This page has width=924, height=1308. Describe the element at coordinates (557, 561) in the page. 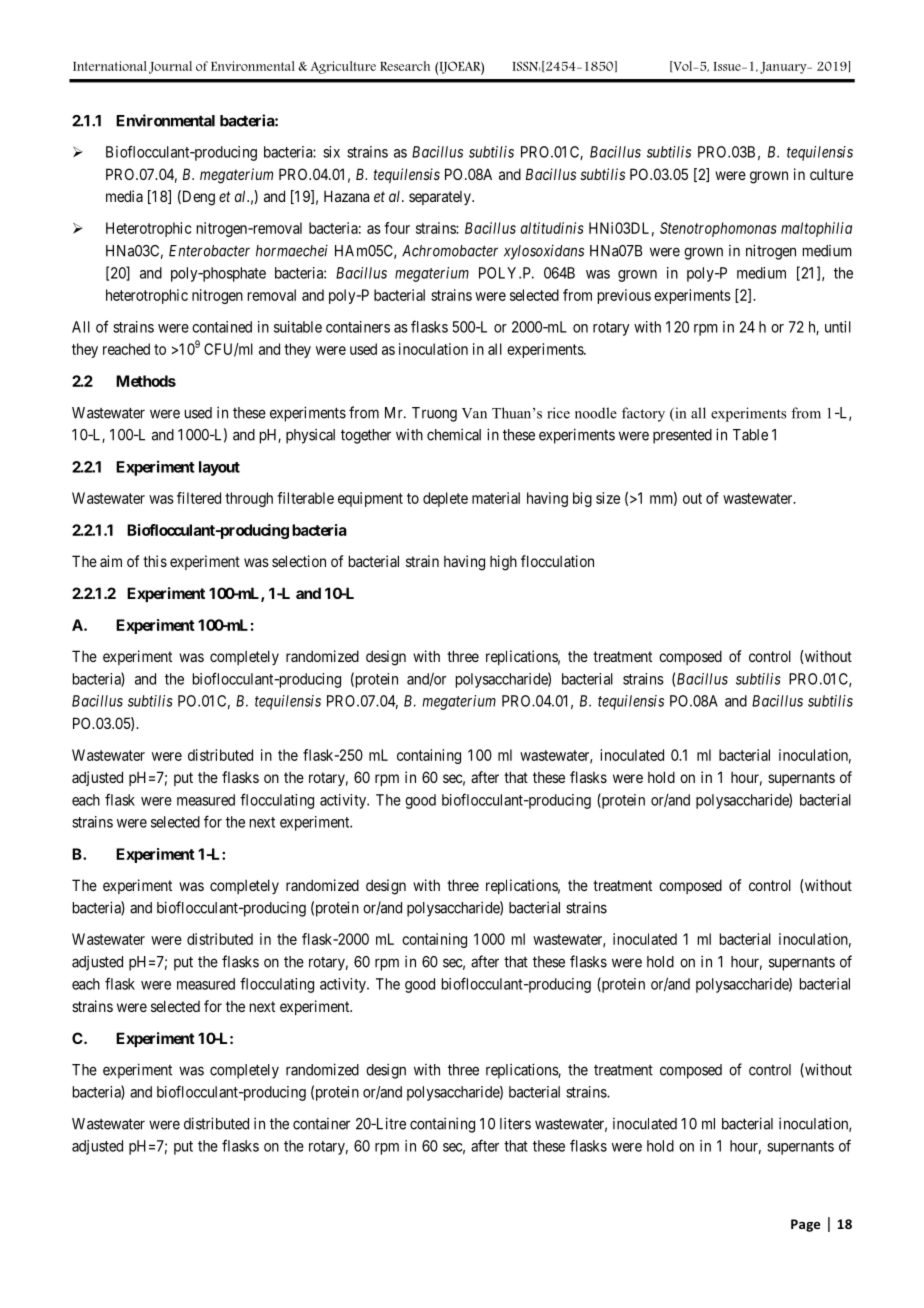

I see `flocculation` at that location.
